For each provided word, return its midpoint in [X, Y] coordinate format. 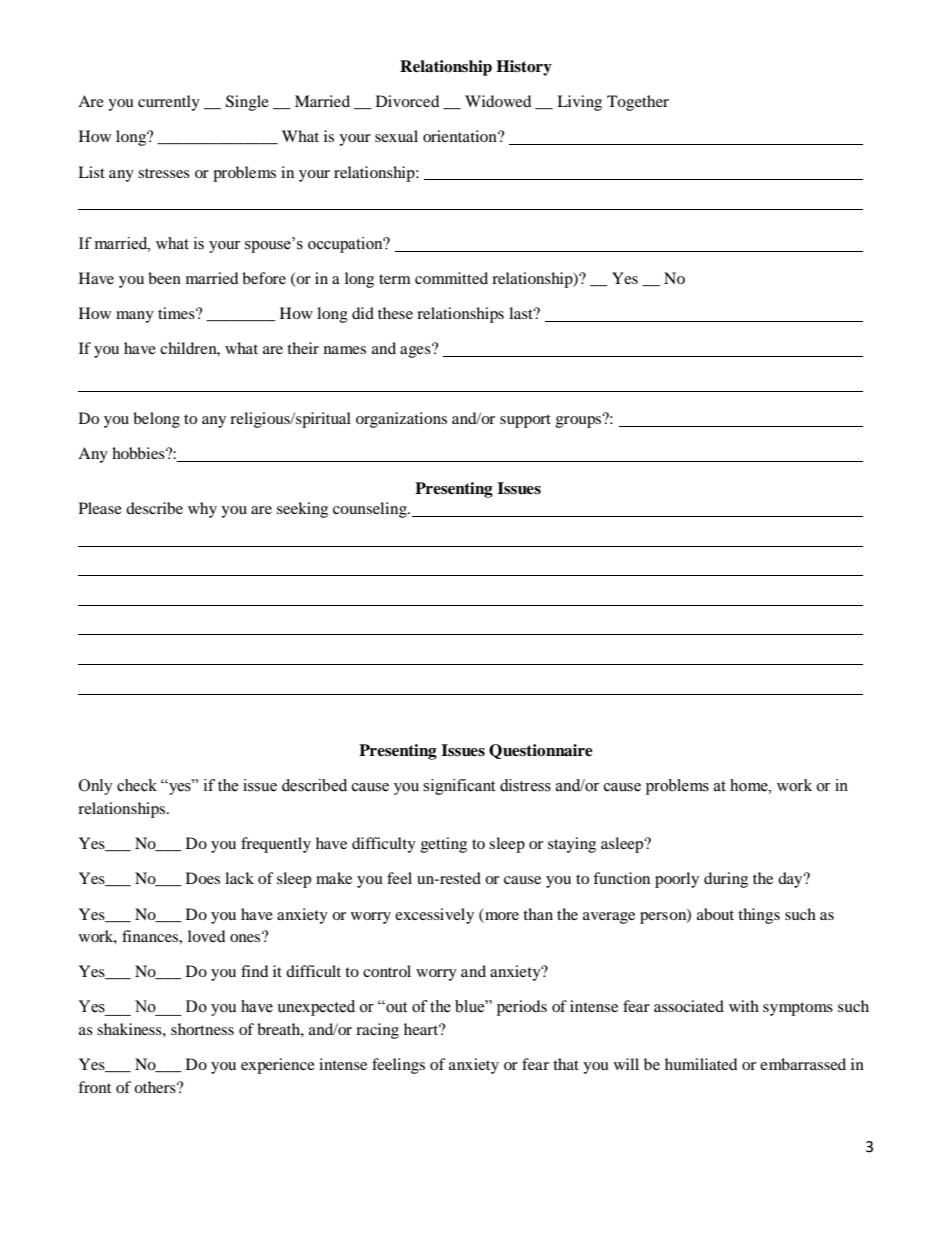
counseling [371, 510]
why [202, 510]
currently [169, 103]
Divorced [407, 101]
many [135, 317]
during [726, 880]
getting [444, 845]
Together [638, 103]
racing [377, 1031]
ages [416, 351]
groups [580, 421]
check [137, 785]
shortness [202, 1029]
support [525, 421]
